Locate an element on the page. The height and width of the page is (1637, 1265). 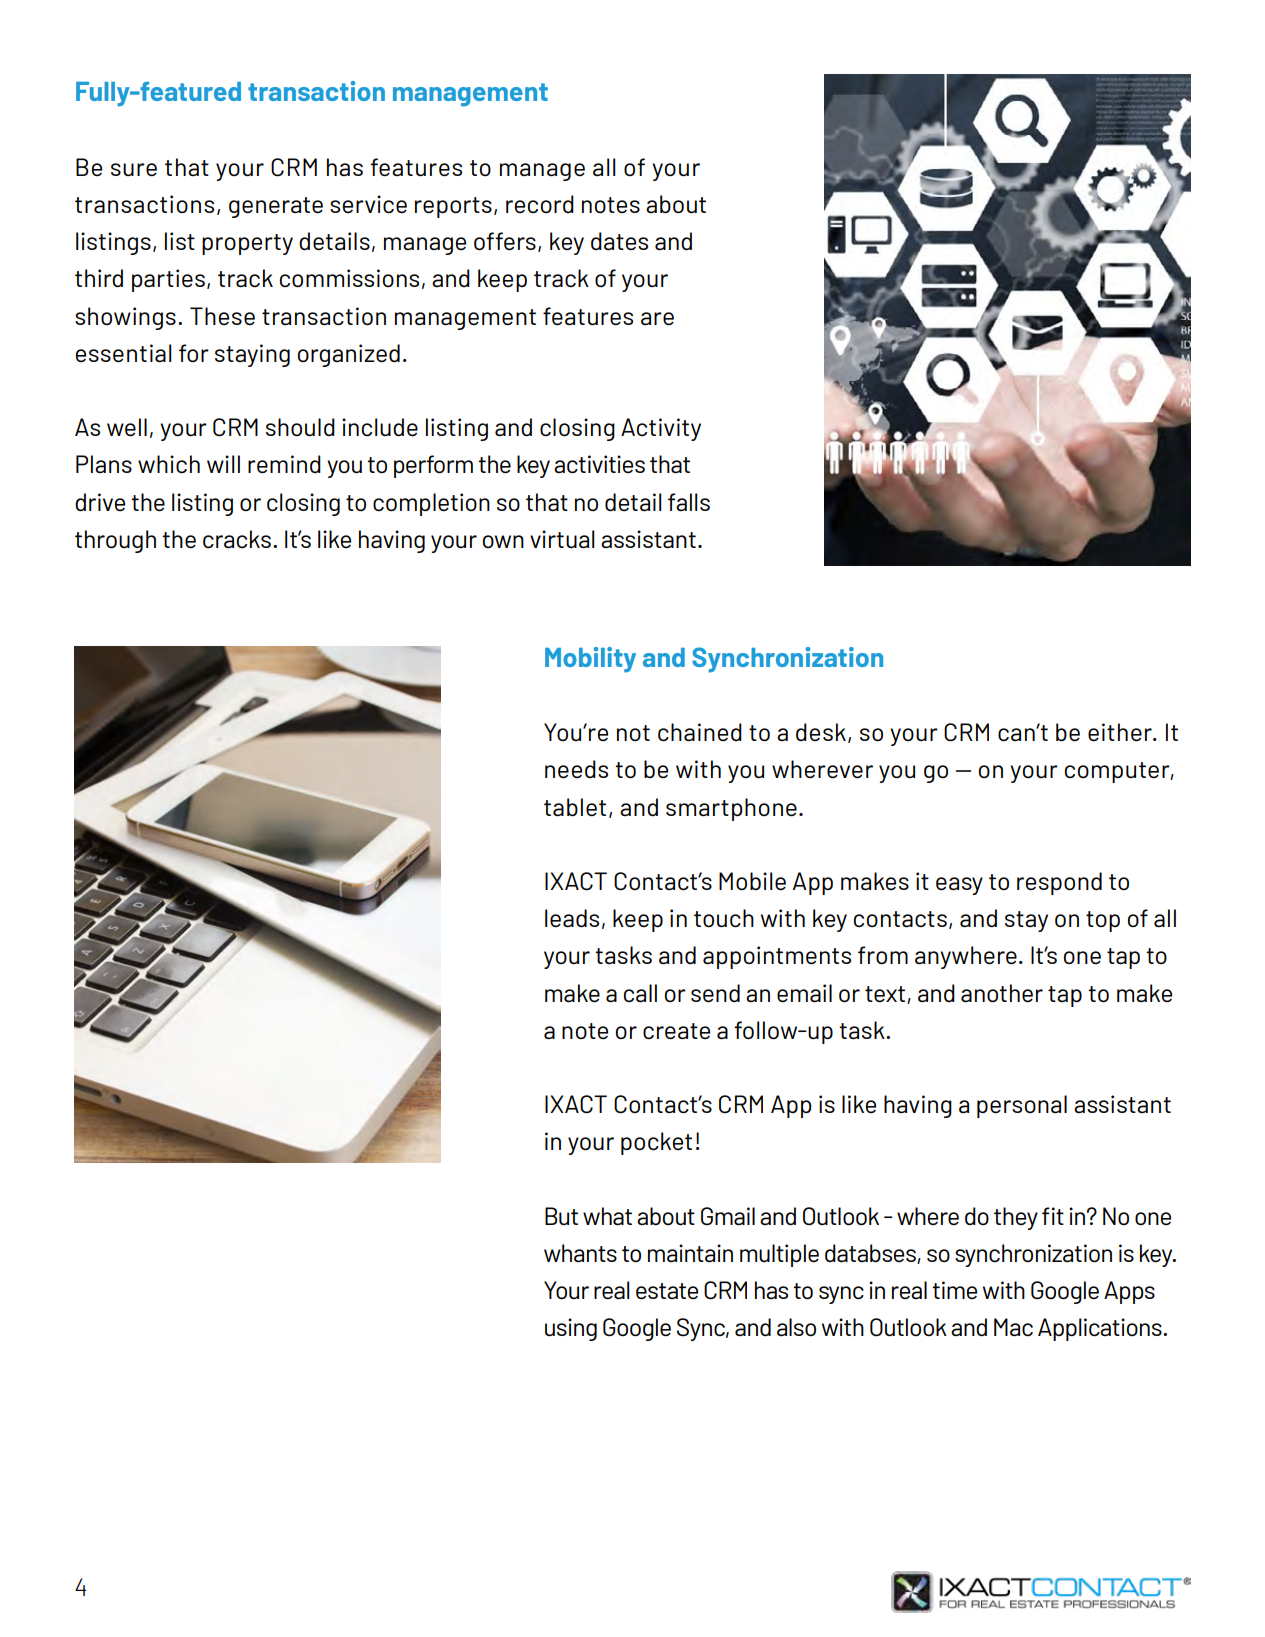
will is located at coordinates (223, 464).
